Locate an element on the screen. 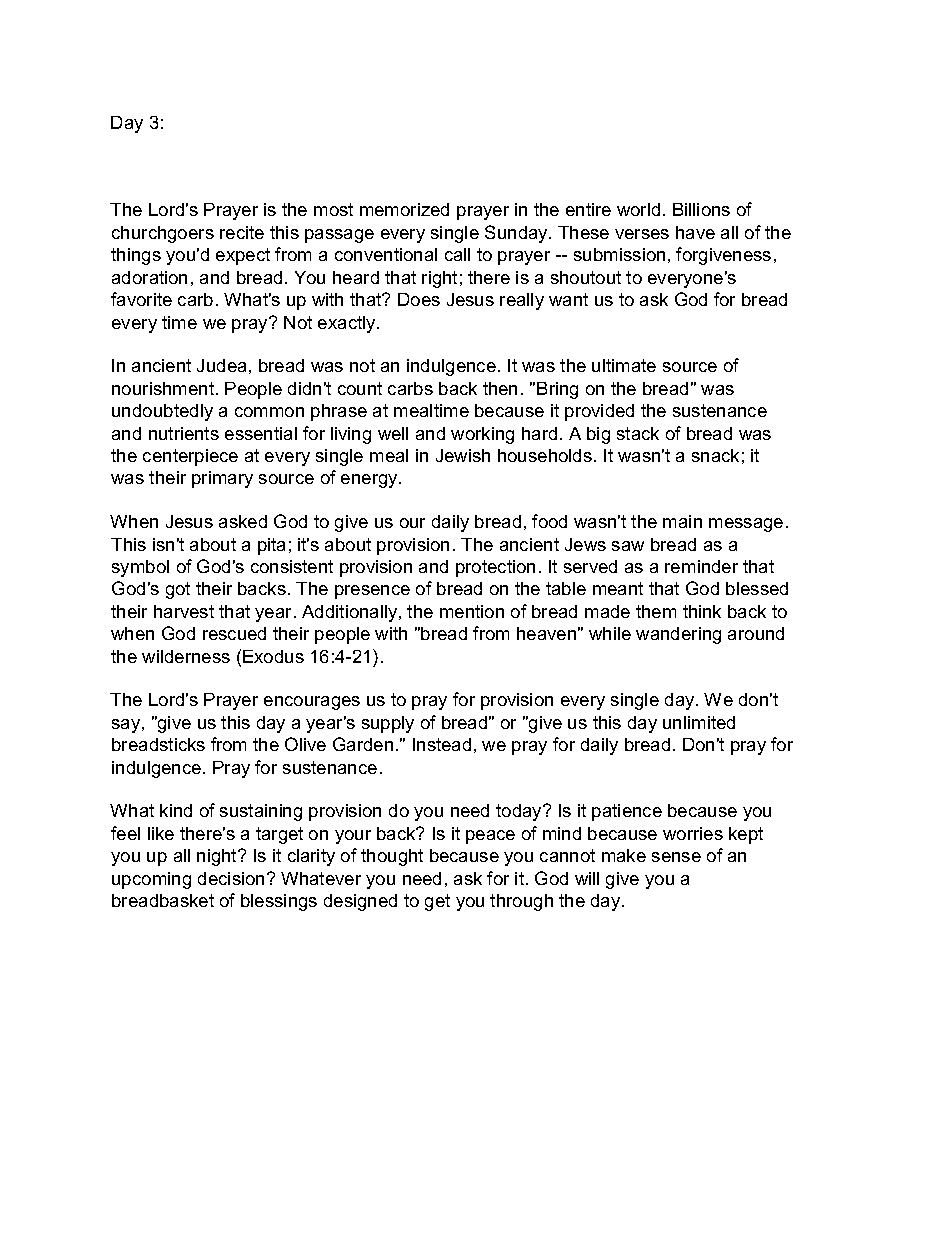 This screenshot has height=1233, width=952. have is located at coordinates (695, 232).
